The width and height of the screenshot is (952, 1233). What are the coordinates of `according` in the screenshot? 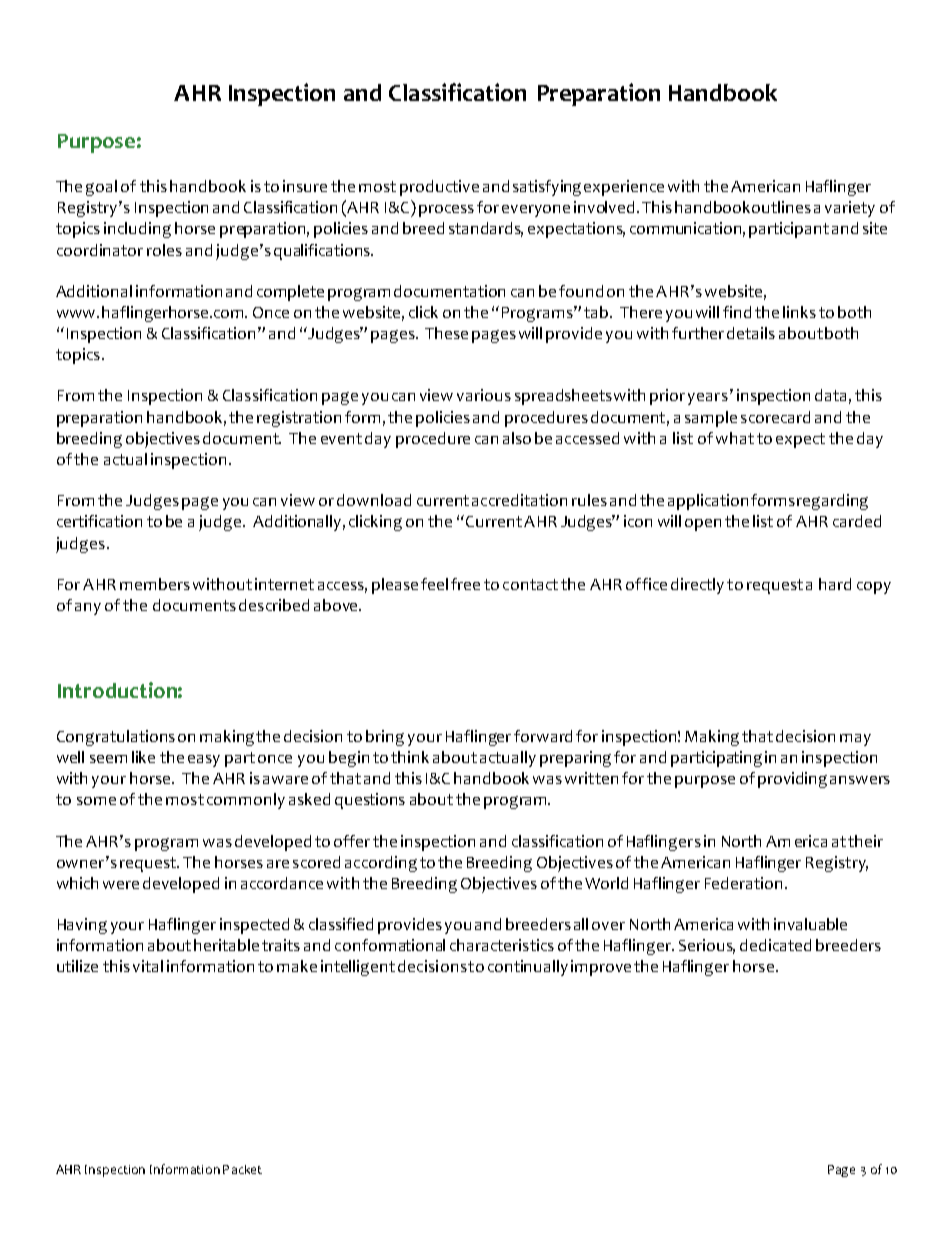 It's located at (381, 864).
